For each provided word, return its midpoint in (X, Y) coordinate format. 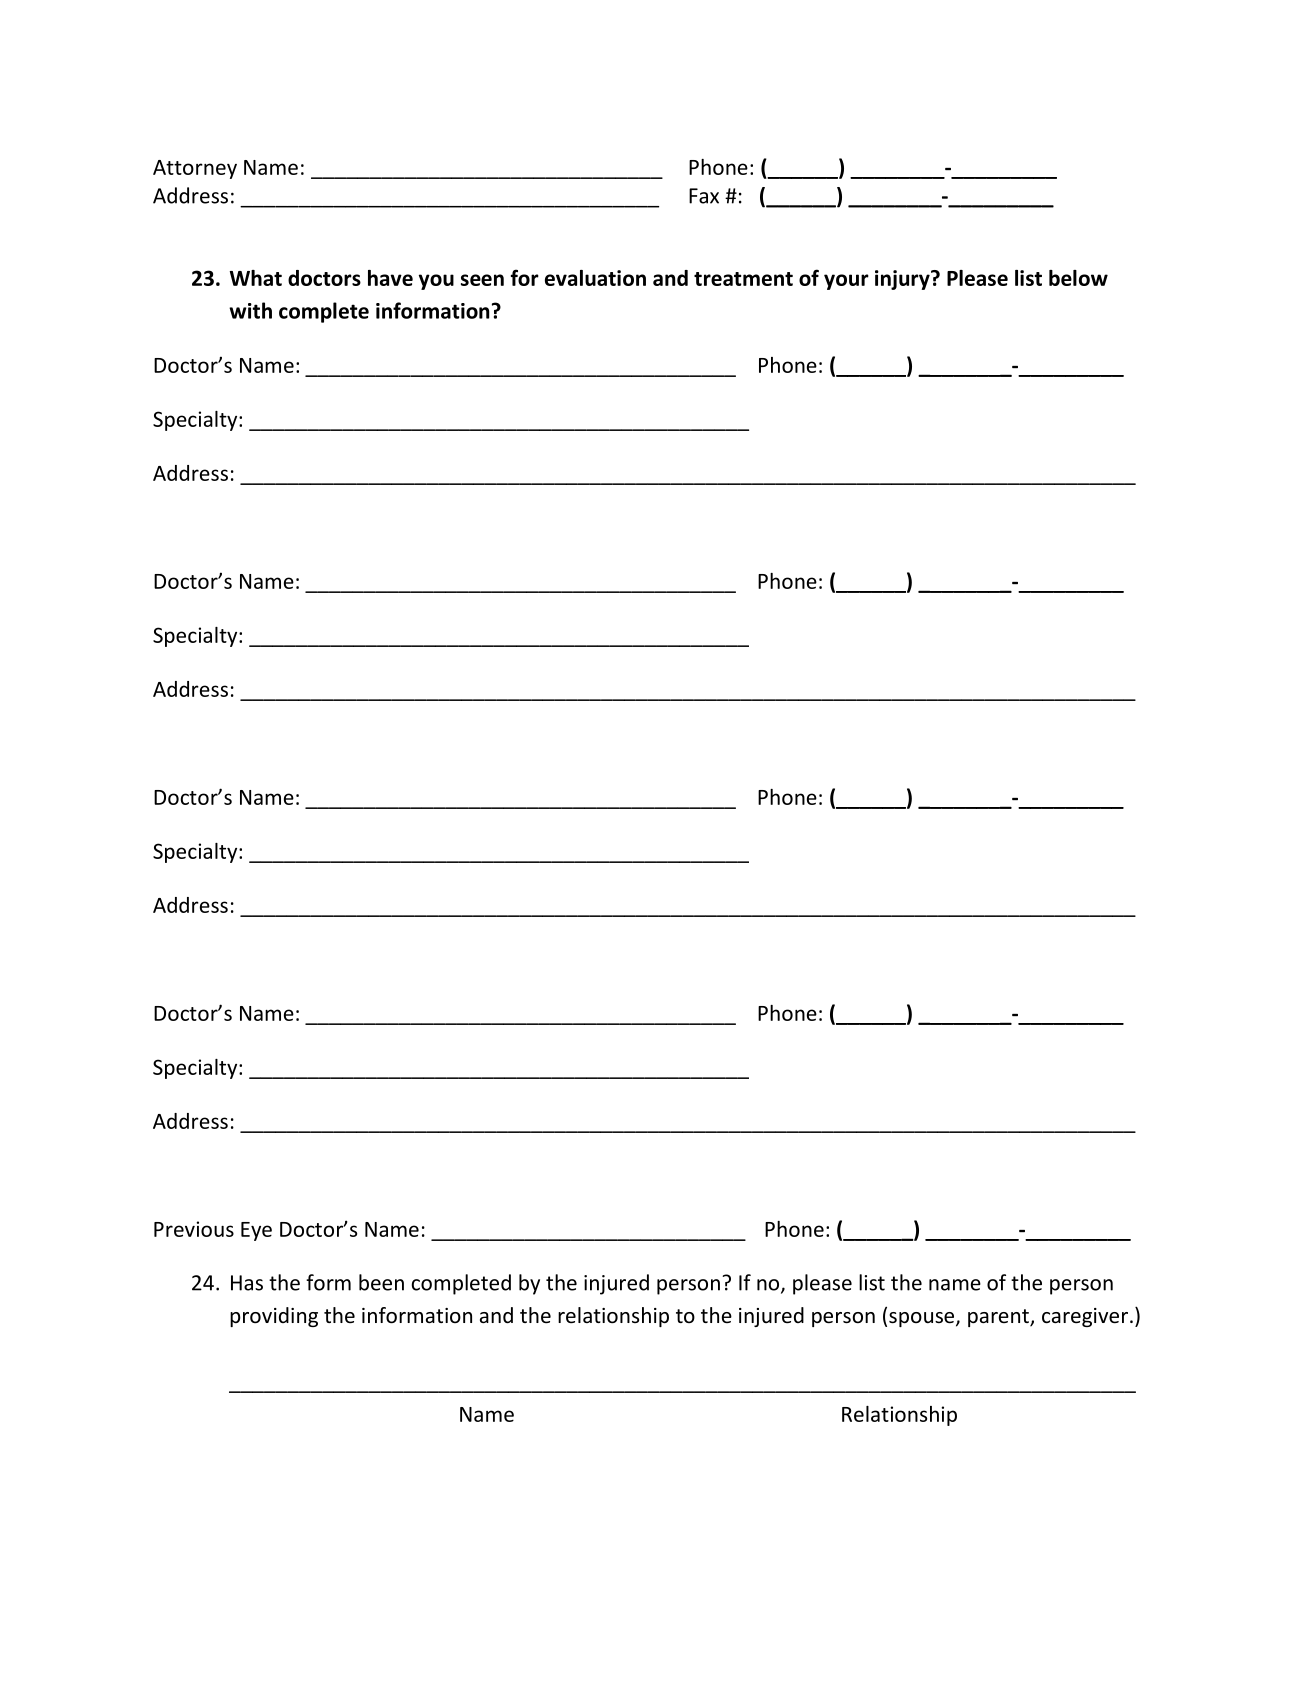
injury (903, 280)
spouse (923, 1319)
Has (247, 1283)
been (381, 1282)
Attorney (195, 169)
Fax (704, 196)
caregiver (1086, 1317)
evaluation (595, 278)
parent (999, 1318)
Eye (256, 1231)
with (250, 310)
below (1078, 278)
